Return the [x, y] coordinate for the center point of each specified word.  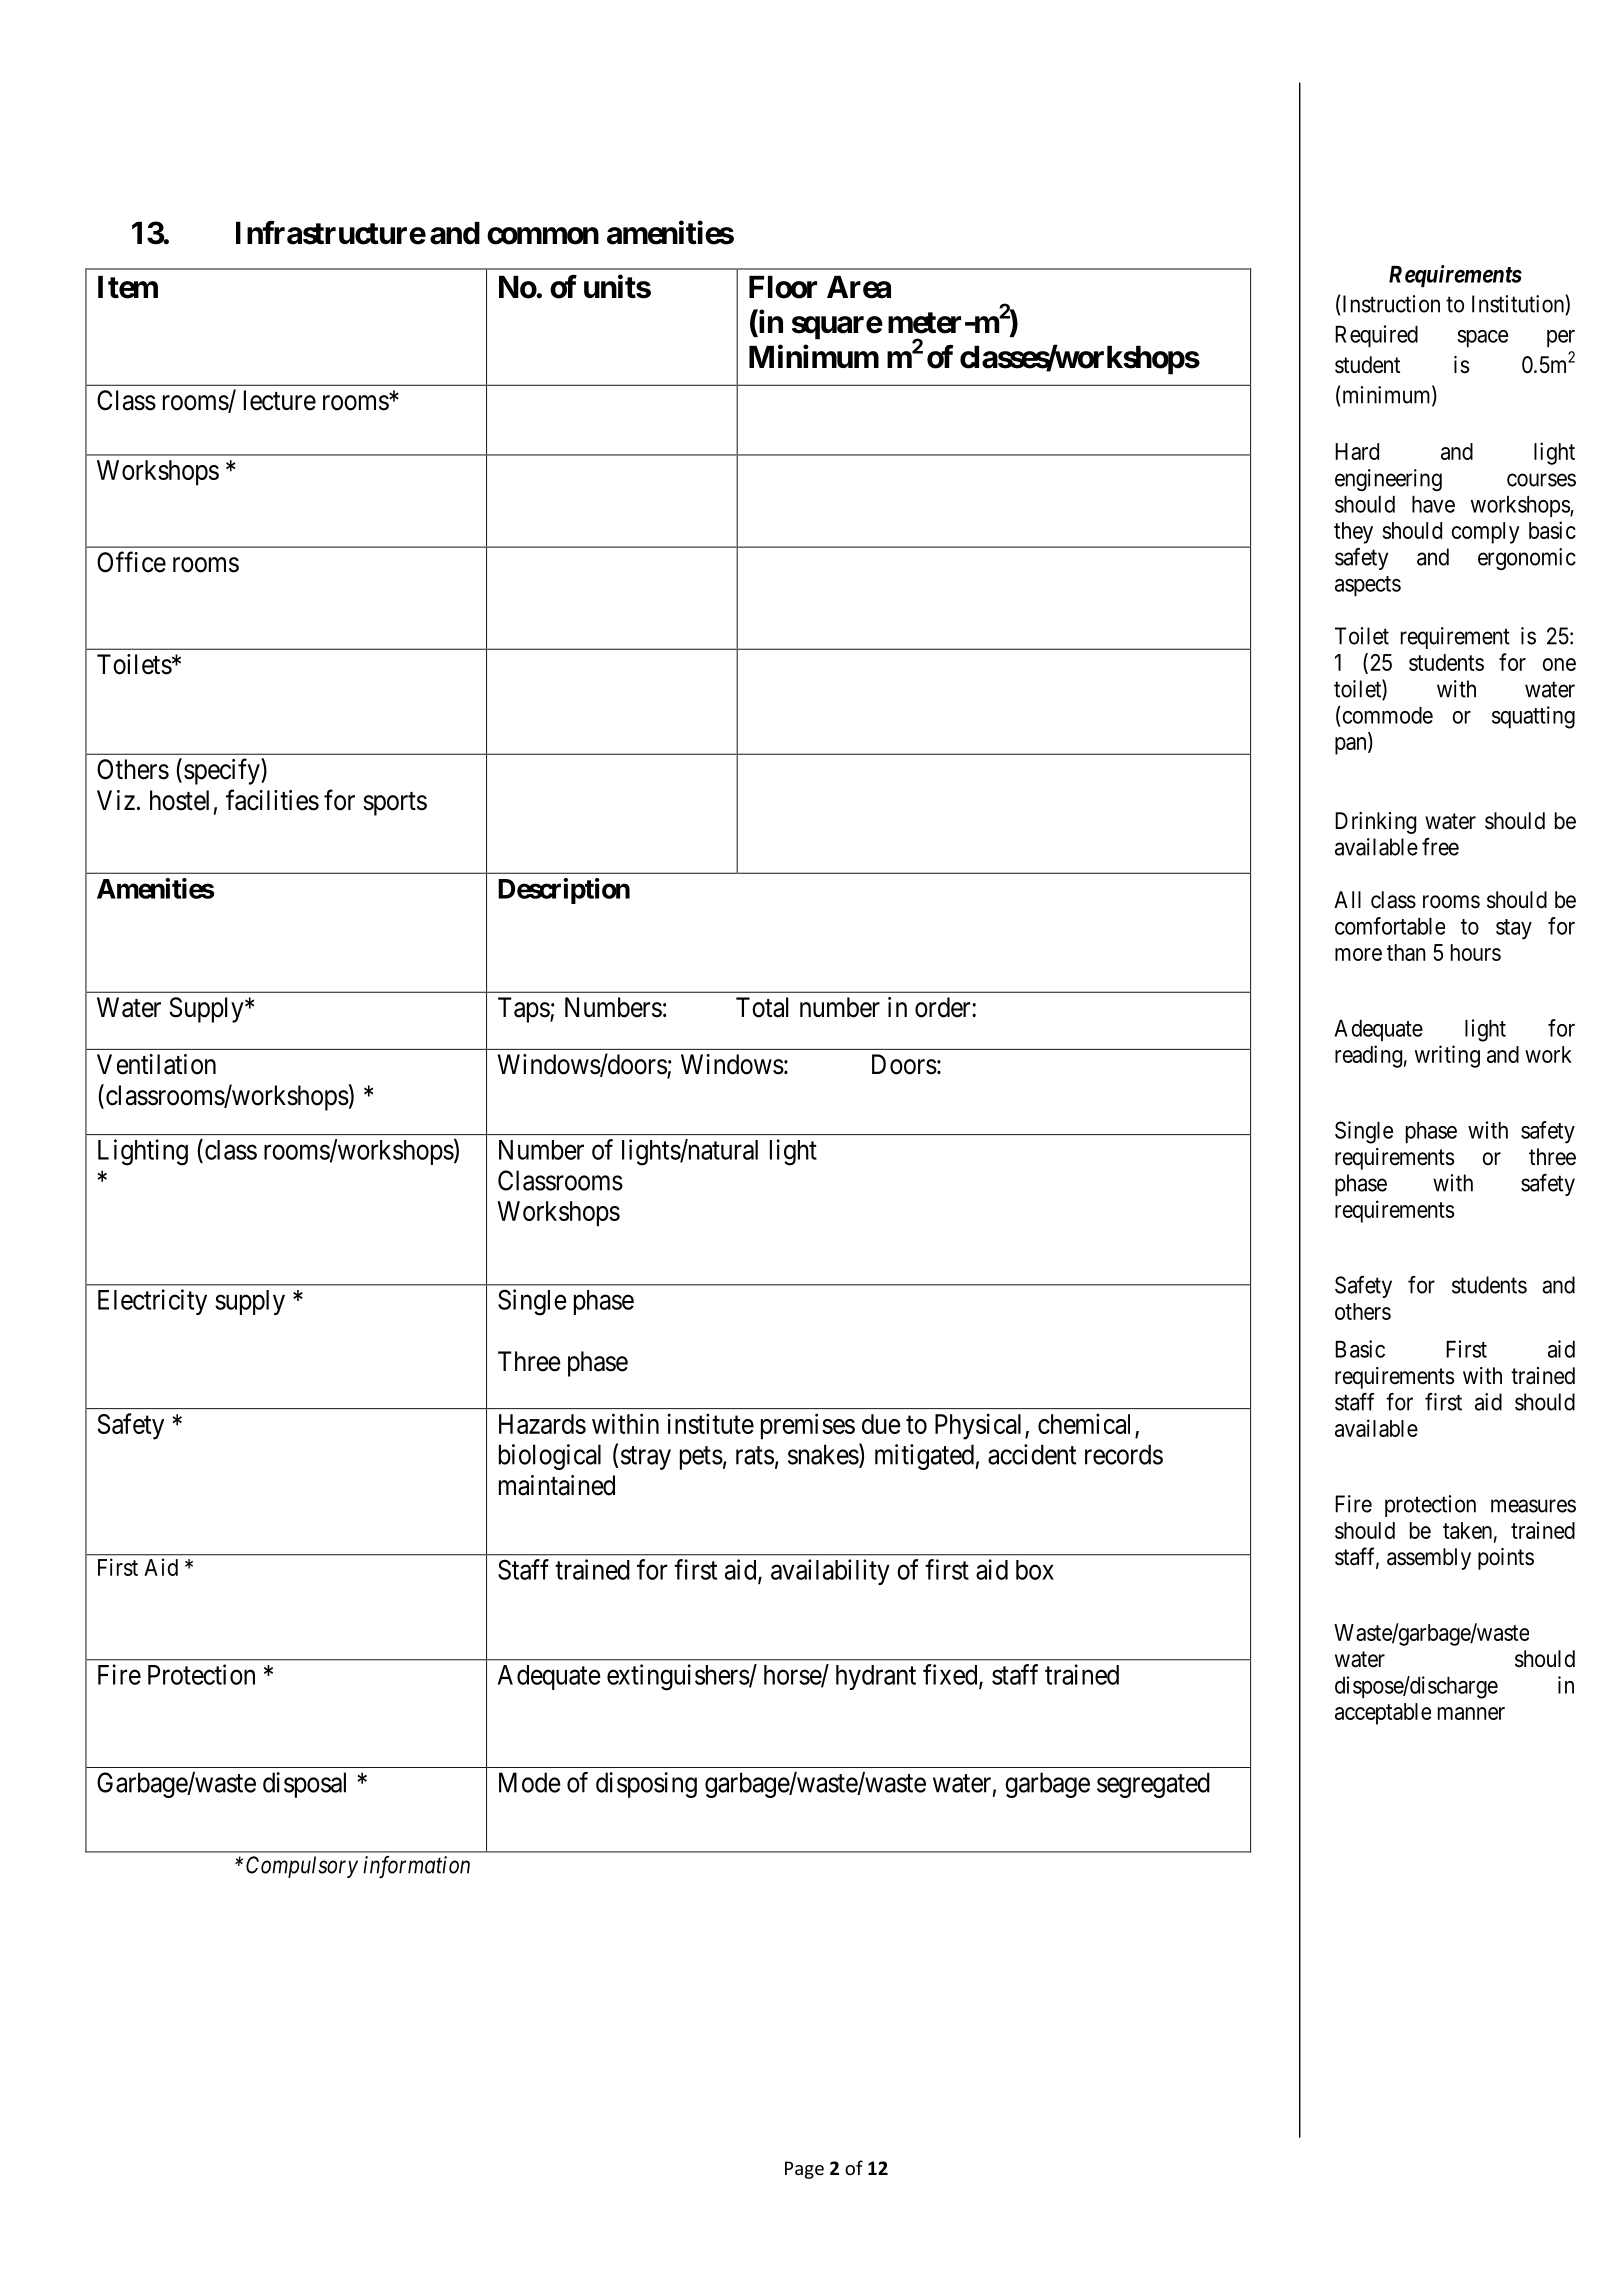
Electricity [152, 1302]
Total [762, 1007]
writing [1447, 1056]
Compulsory [302, 1867]
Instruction [1391, 304]
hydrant [876, 1677]
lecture [280, 400]
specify [223, 771]
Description [564, 891]
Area [859, 287]
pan [1352, 746]
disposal [304, 1785]
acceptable [1383, 1714]
